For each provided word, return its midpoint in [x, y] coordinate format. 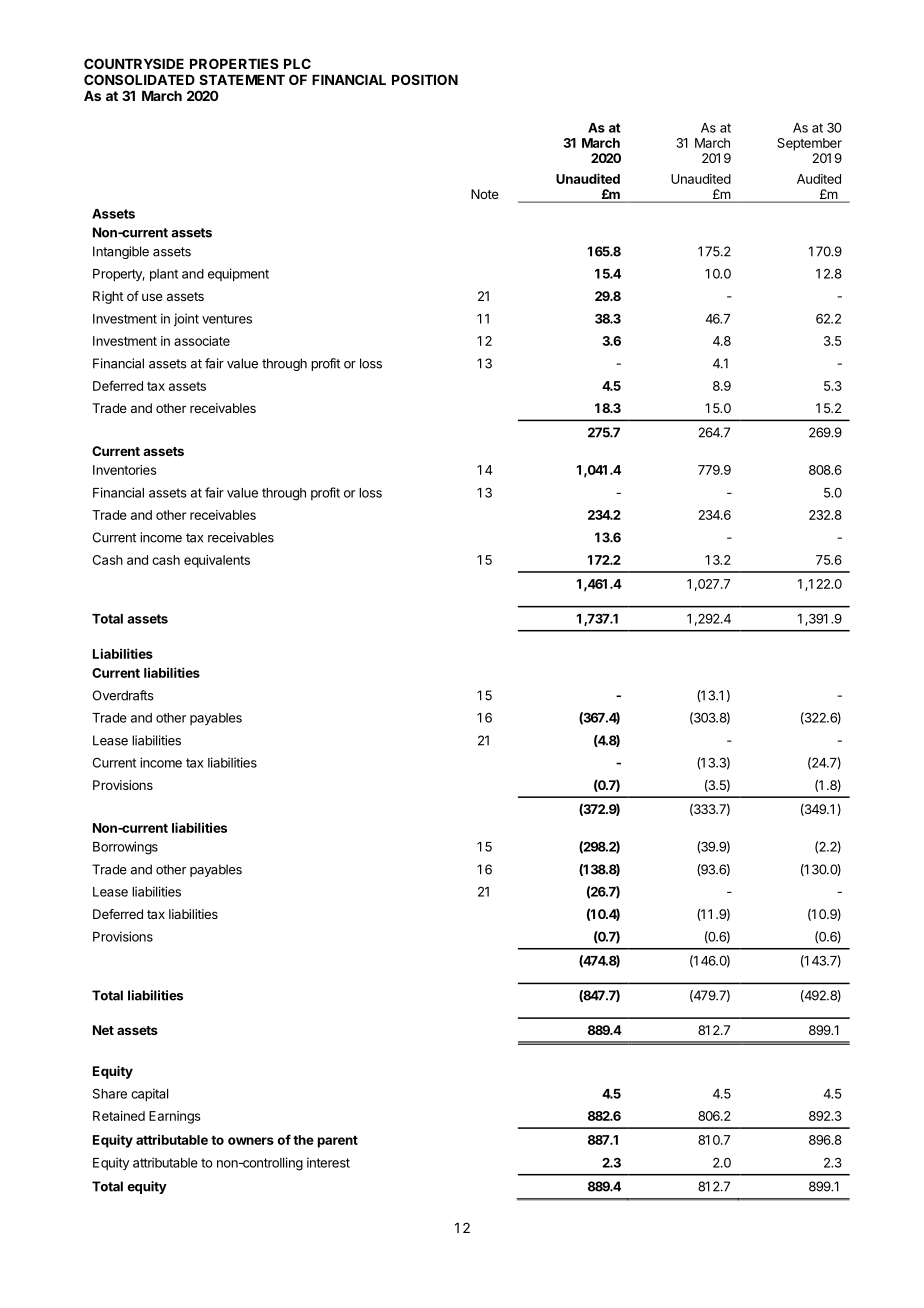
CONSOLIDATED [139, 79]
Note [485, 194]
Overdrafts [123, 695]
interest [328, 1162]
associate [202, 341]
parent [338, 1142]
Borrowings [125, 848]
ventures [227, 319]
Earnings [175, 1117]
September [809, 144]
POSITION [425, 79]
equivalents [217, 561]
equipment [238, 275]
